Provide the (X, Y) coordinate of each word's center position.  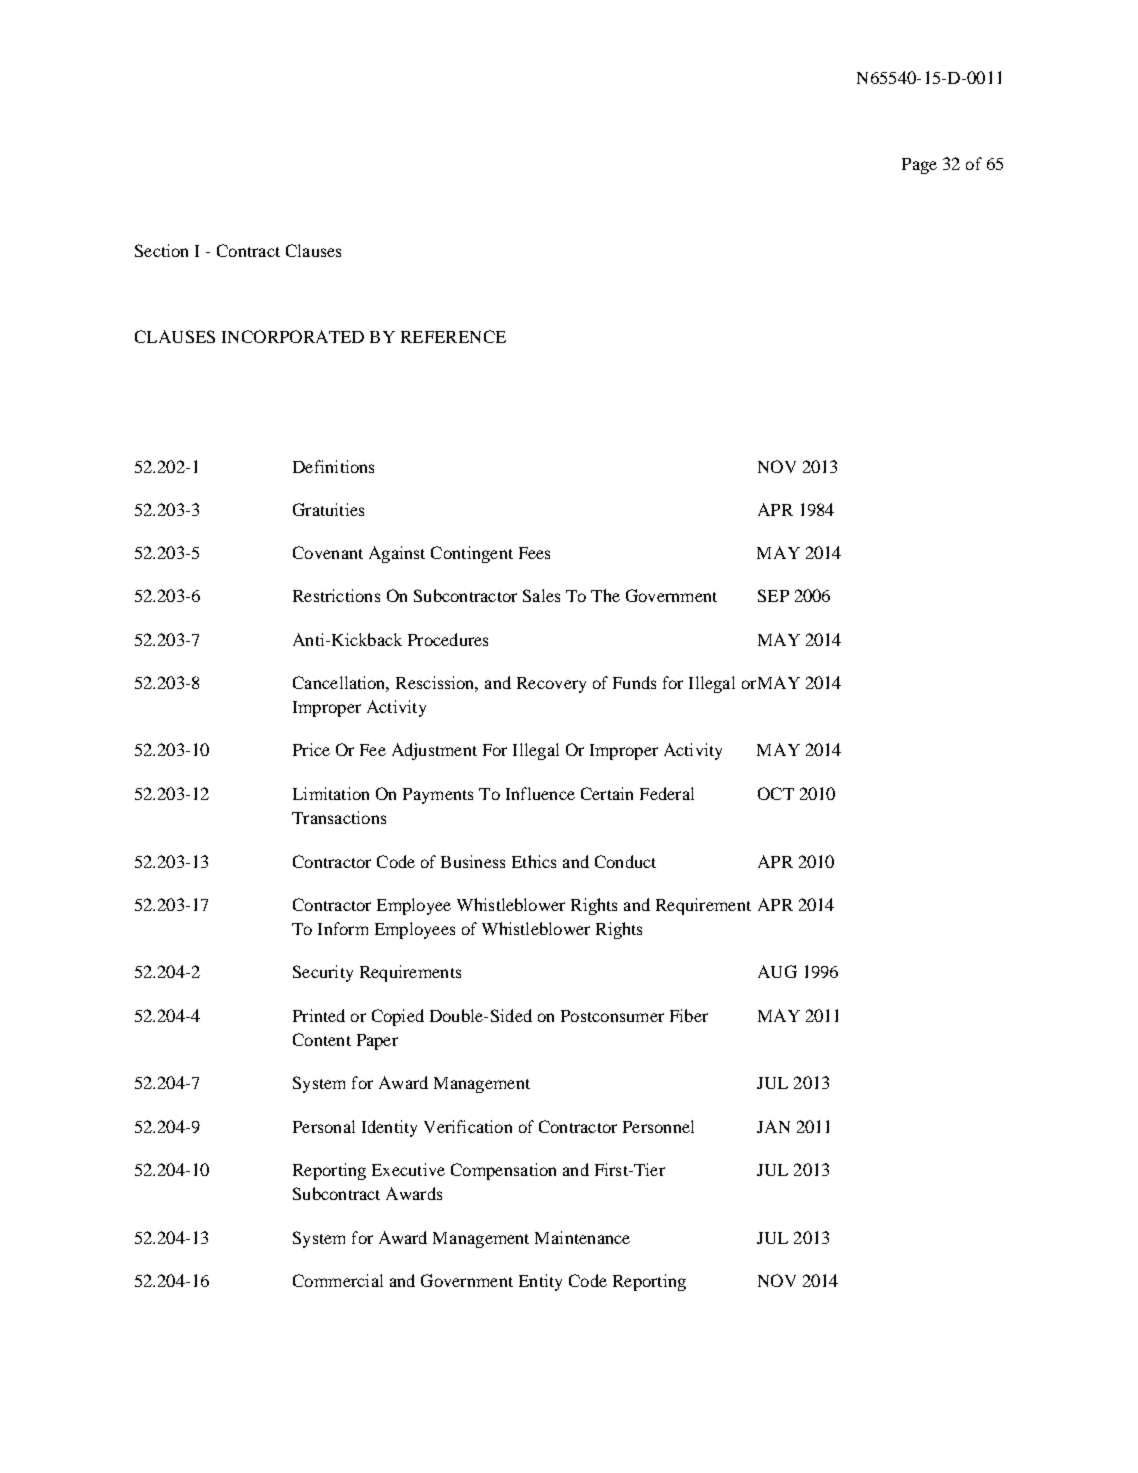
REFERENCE (453, 336)
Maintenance (582, 1237)
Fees (534, 553)
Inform (343, 928)
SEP (773, 595)
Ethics (534, 861)
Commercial (338, 1280)
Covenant (328, 552)
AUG (777, 971)
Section (161, 250)
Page (919, 166)
